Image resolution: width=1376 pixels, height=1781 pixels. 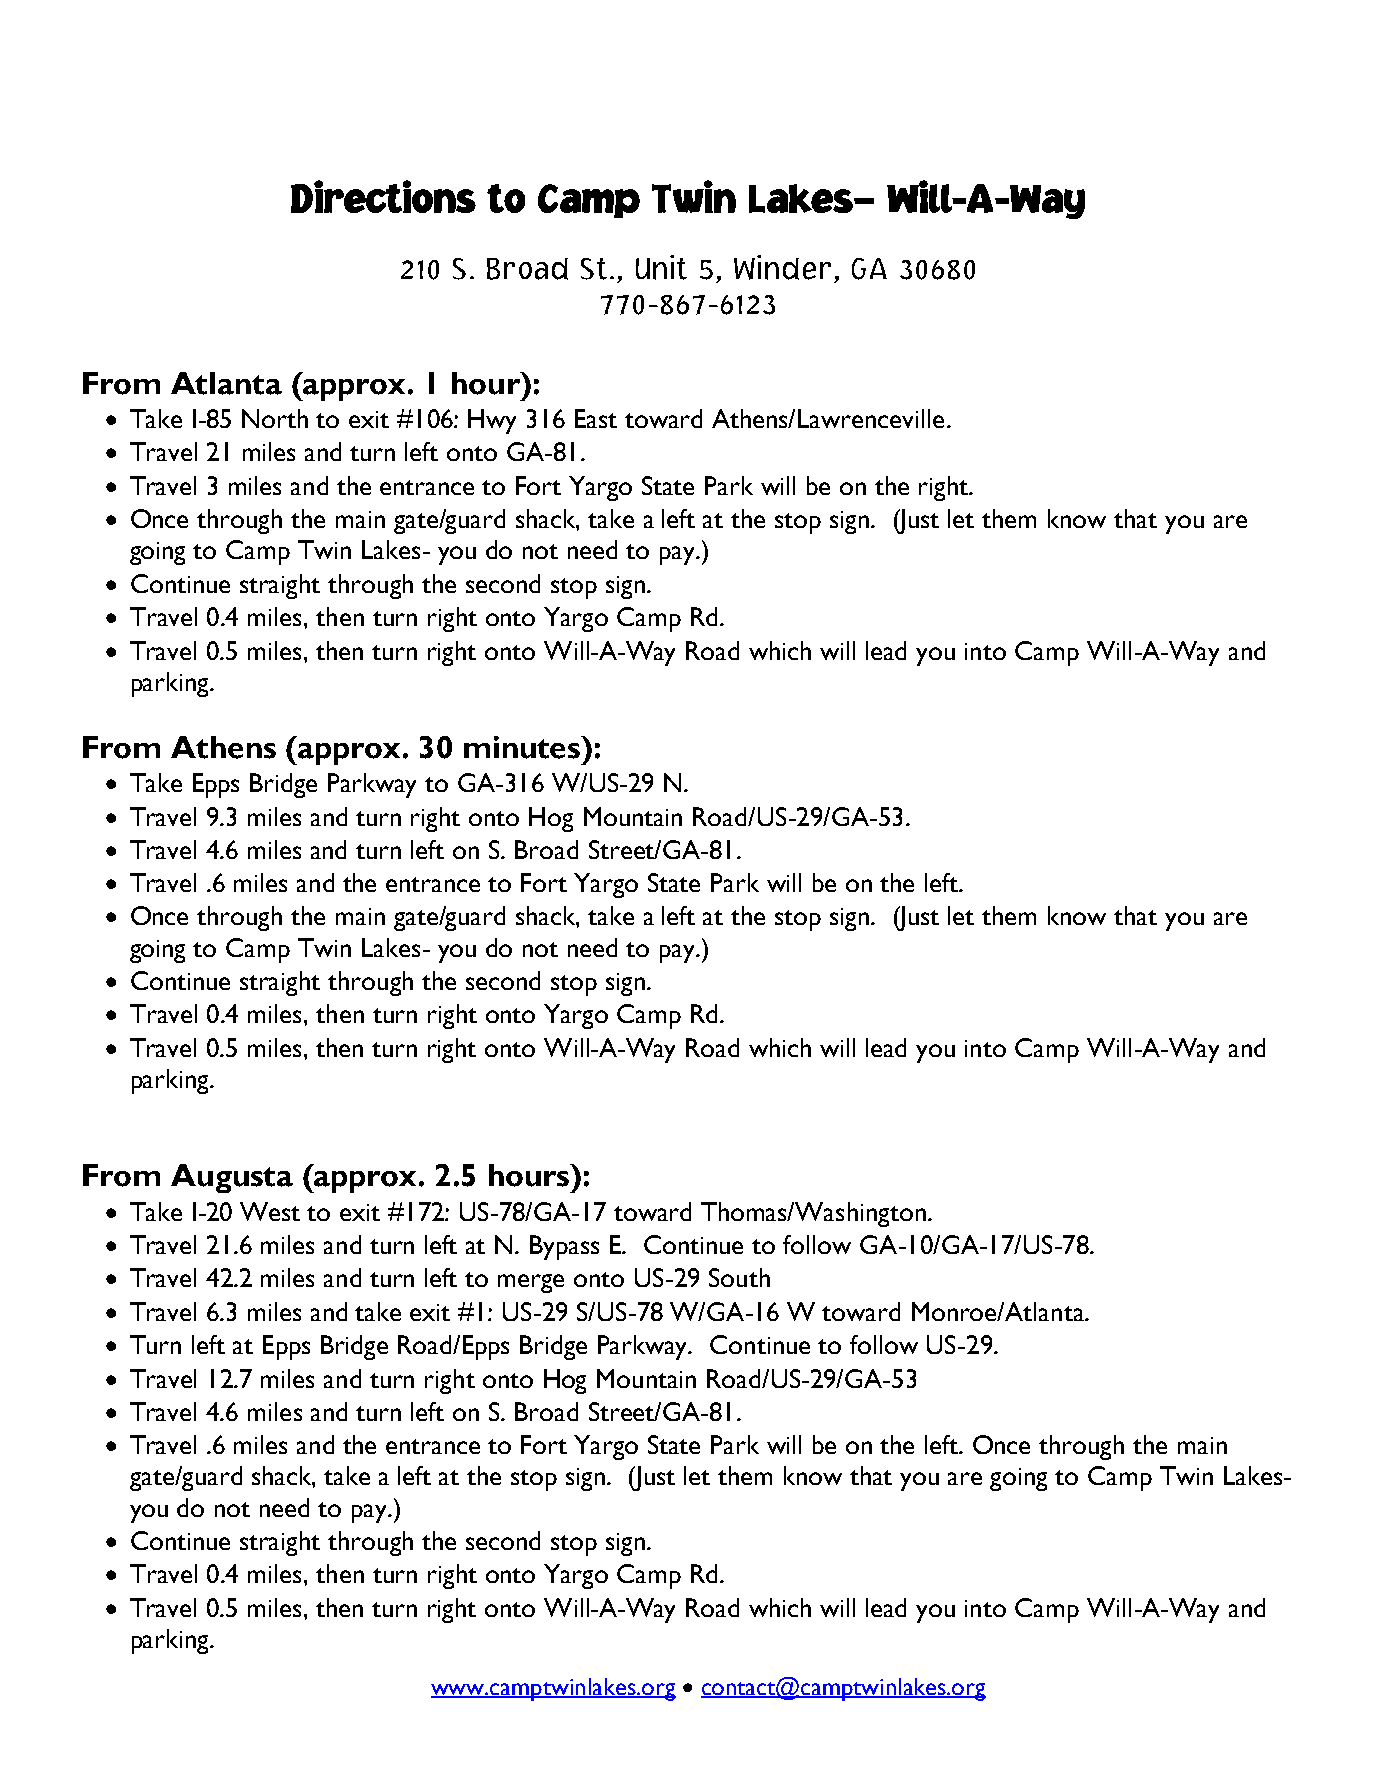 I want to click on Unit, so click(x=661, y=267).
